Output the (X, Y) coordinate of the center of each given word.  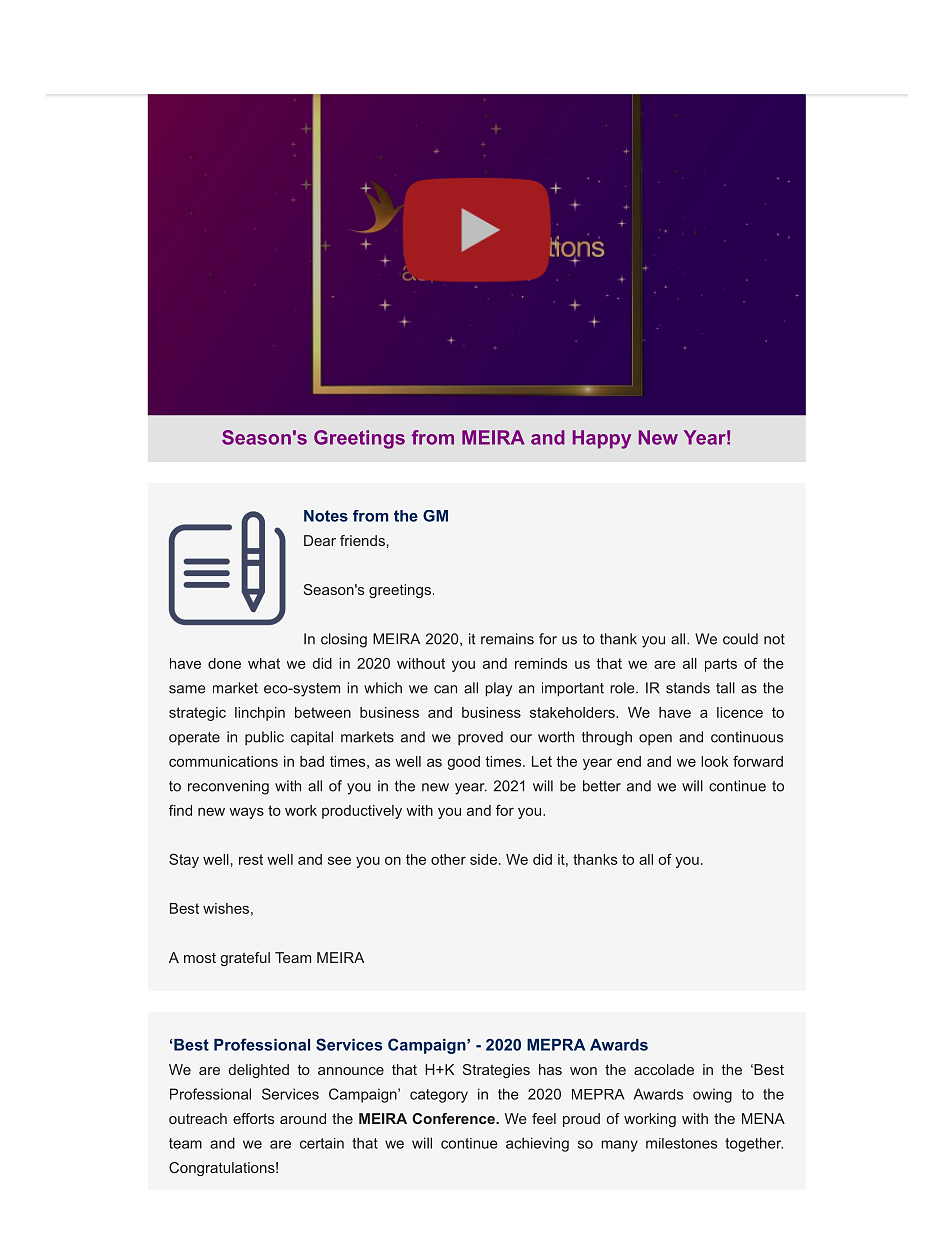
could (740, 639)
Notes (326, 516)
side (483, 859)
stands (688, 688)
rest (251, 859)
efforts (253, 1118)
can (445, 689)
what (264, 663)
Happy (602, 439)
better (602, 786)
